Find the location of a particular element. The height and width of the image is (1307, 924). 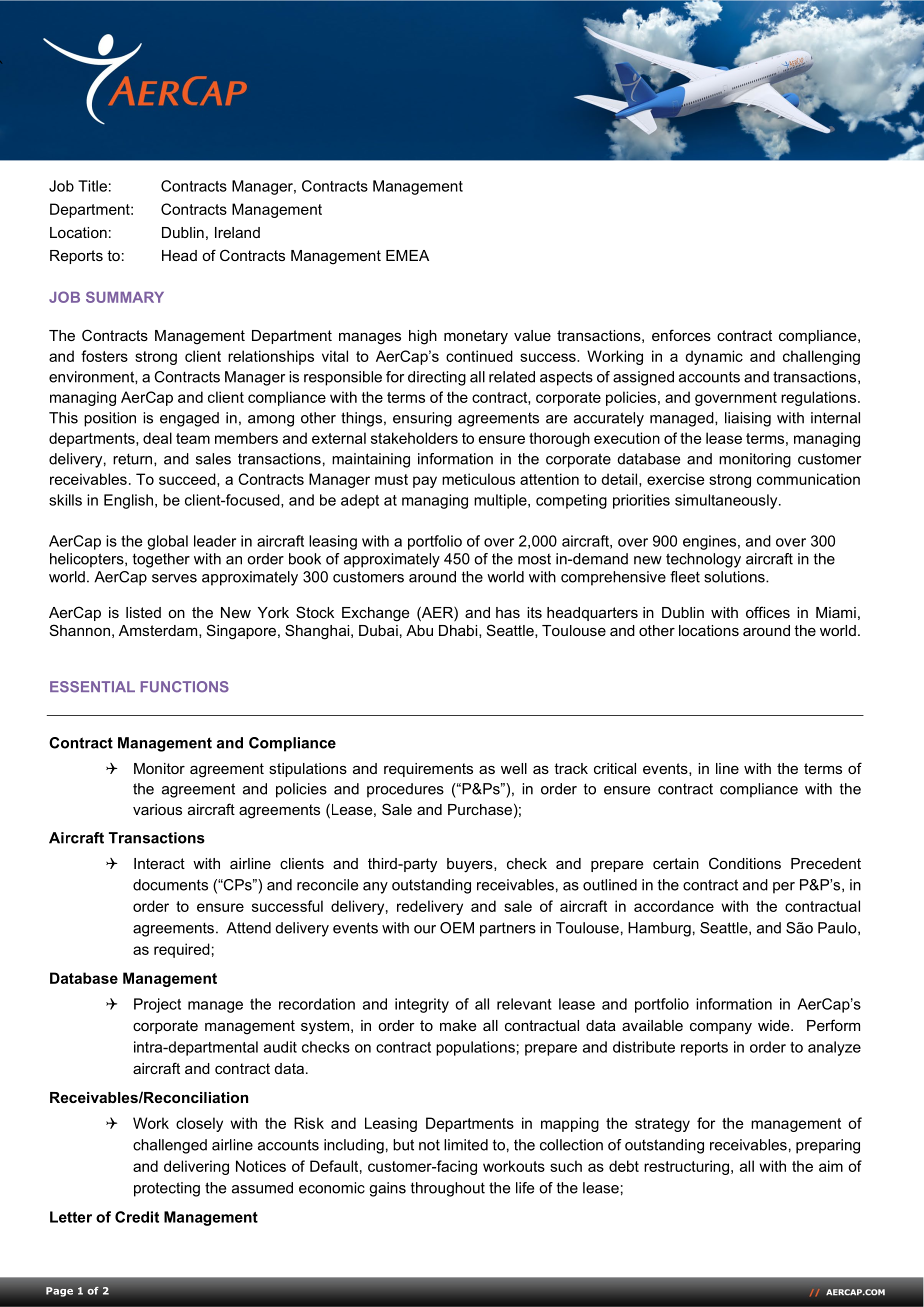

Credit is located at coordinates (137, 1217).
